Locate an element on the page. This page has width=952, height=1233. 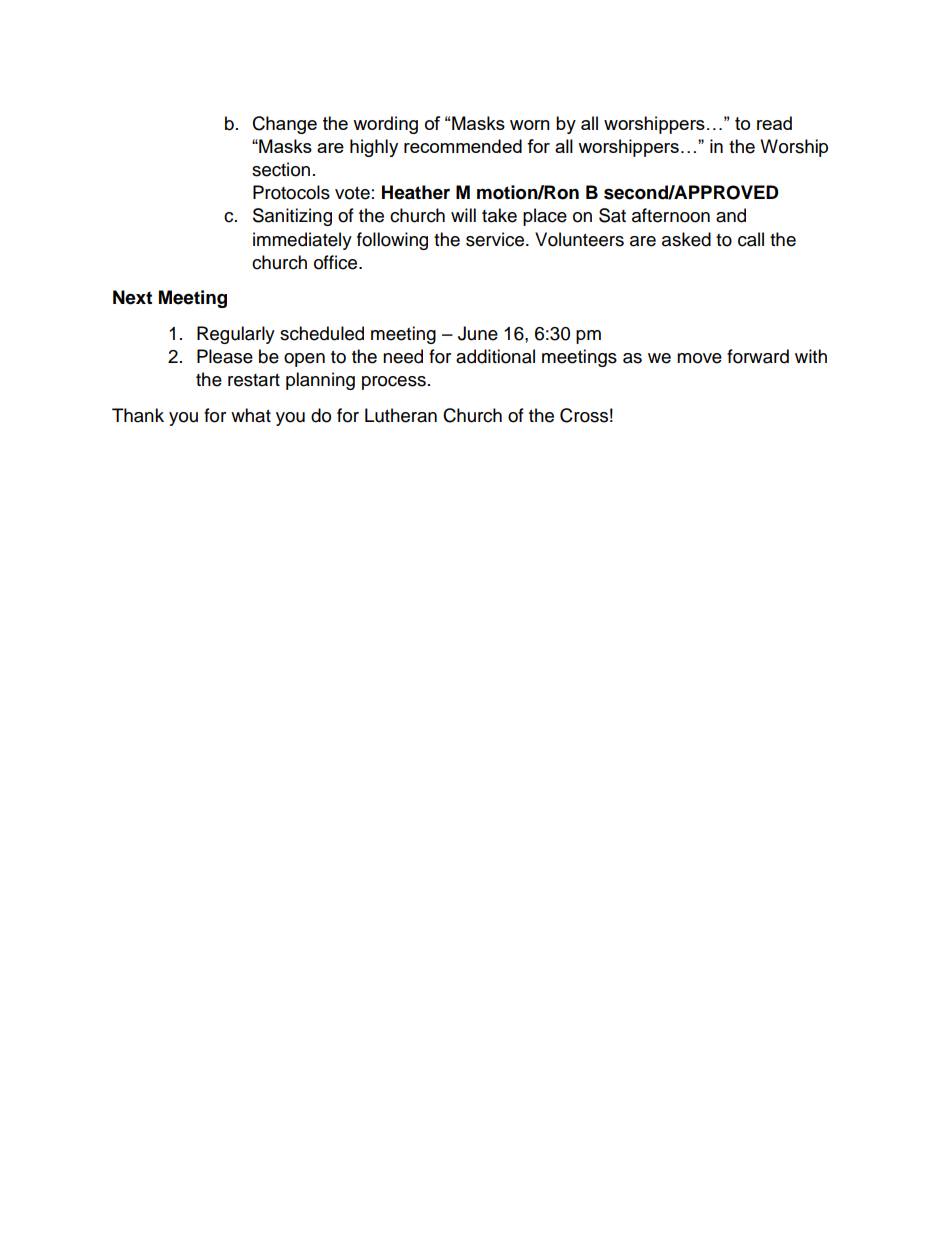
office is located at coordinates (337, 262).
